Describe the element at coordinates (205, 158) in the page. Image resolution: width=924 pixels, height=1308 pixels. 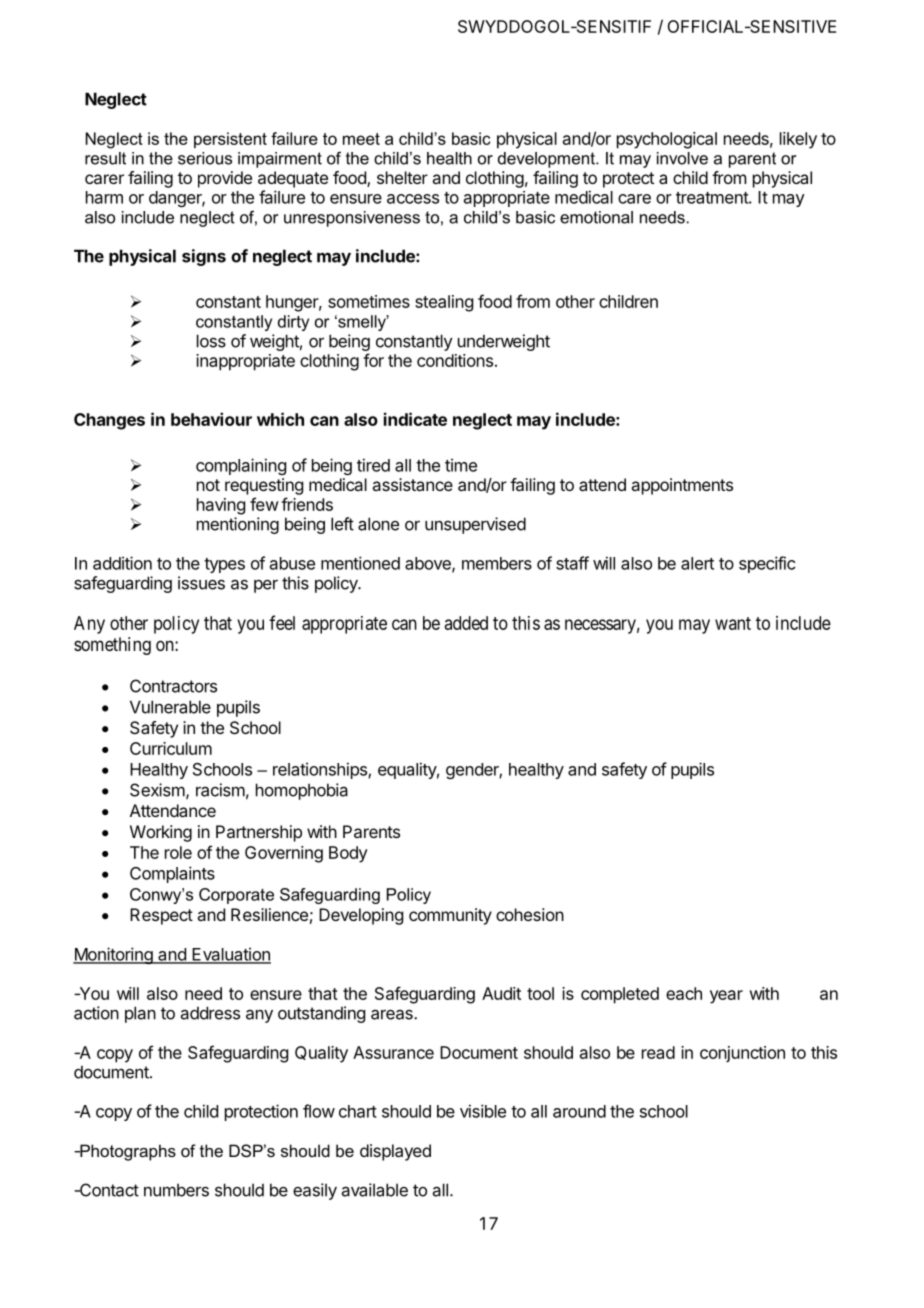
I see `serious` at that location.
